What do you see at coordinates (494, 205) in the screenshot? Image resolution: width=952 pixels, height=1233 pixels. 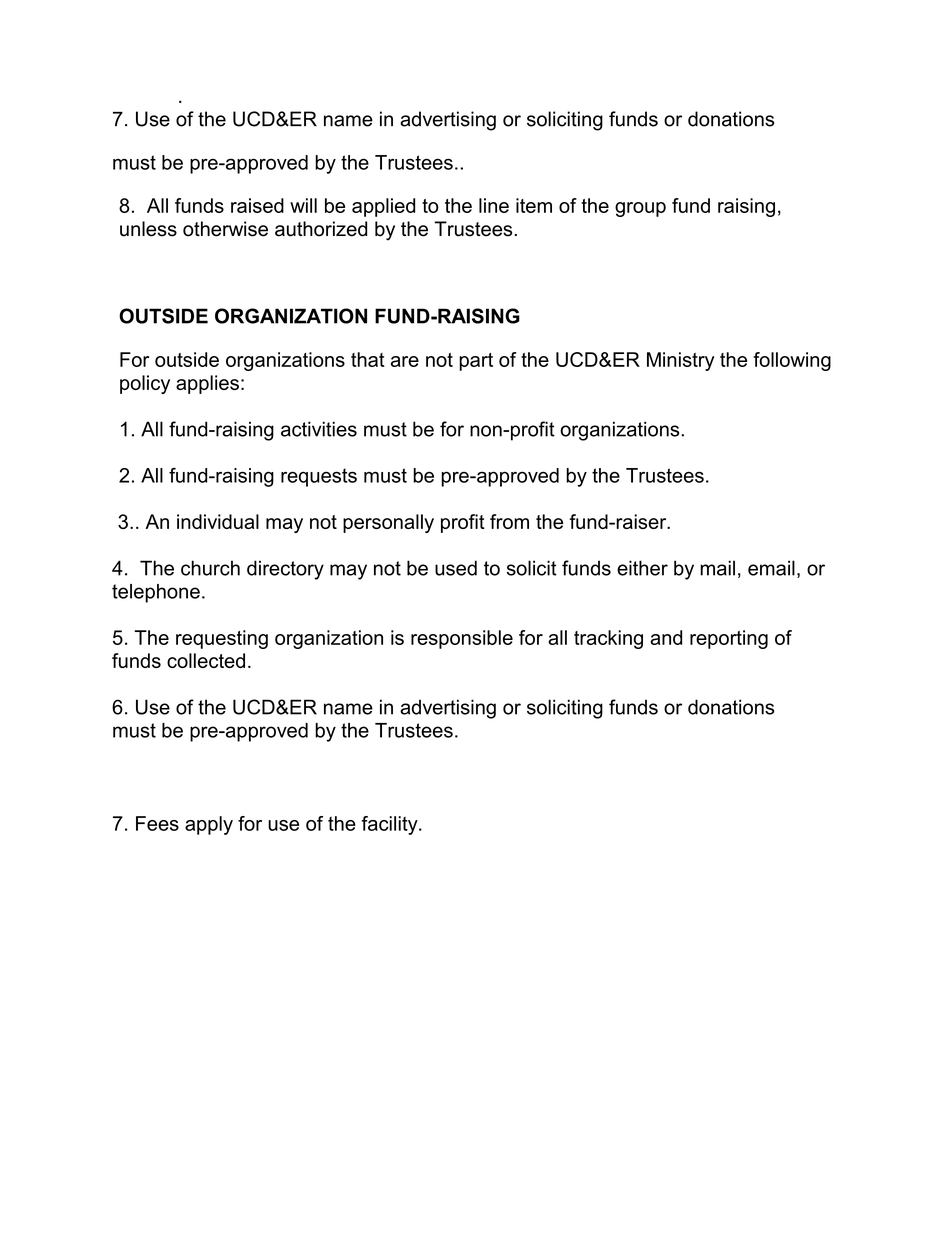 I see `line` at bounding box center [494, 205].
